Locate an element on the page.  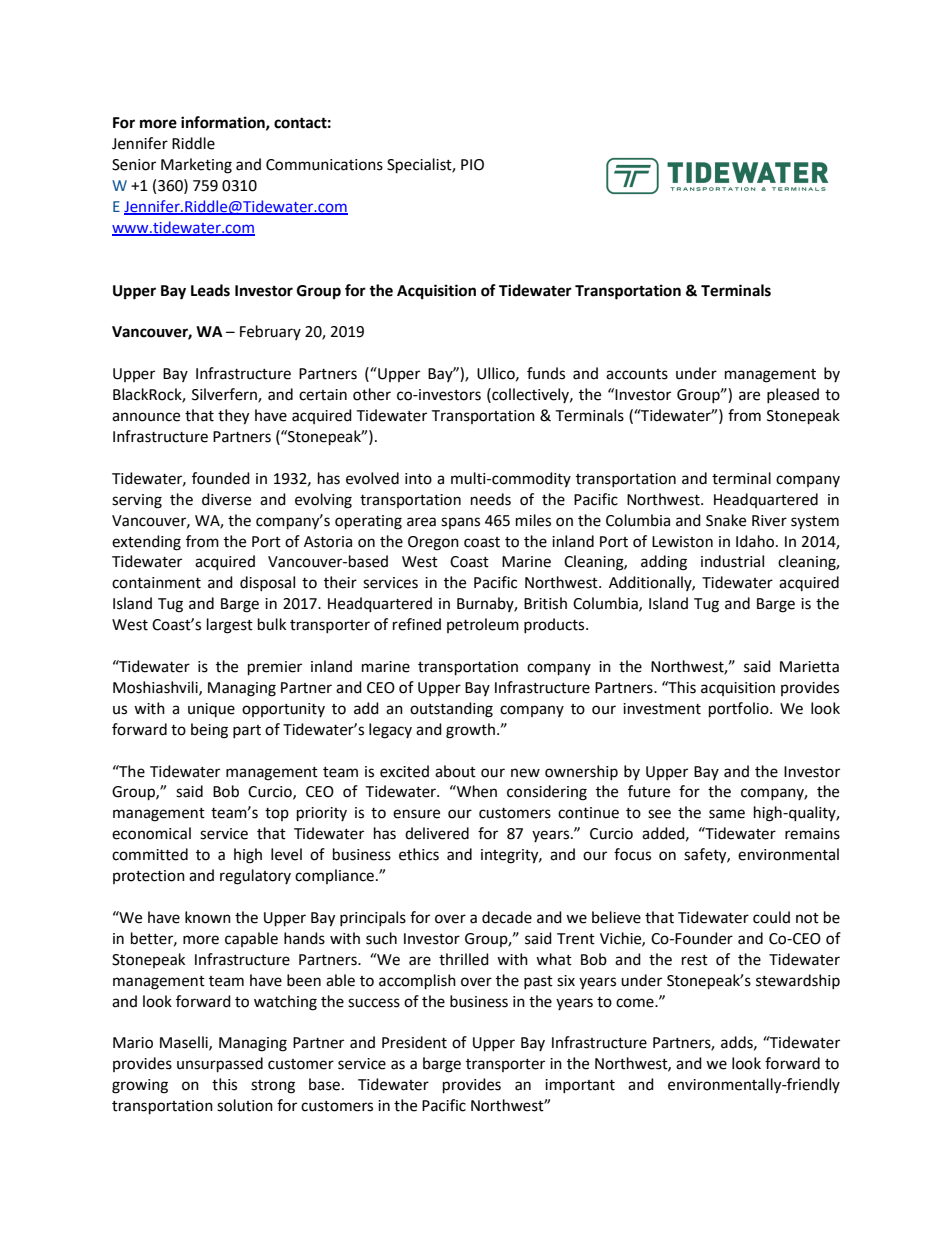
PIO is located at coordinates (472, 165).
